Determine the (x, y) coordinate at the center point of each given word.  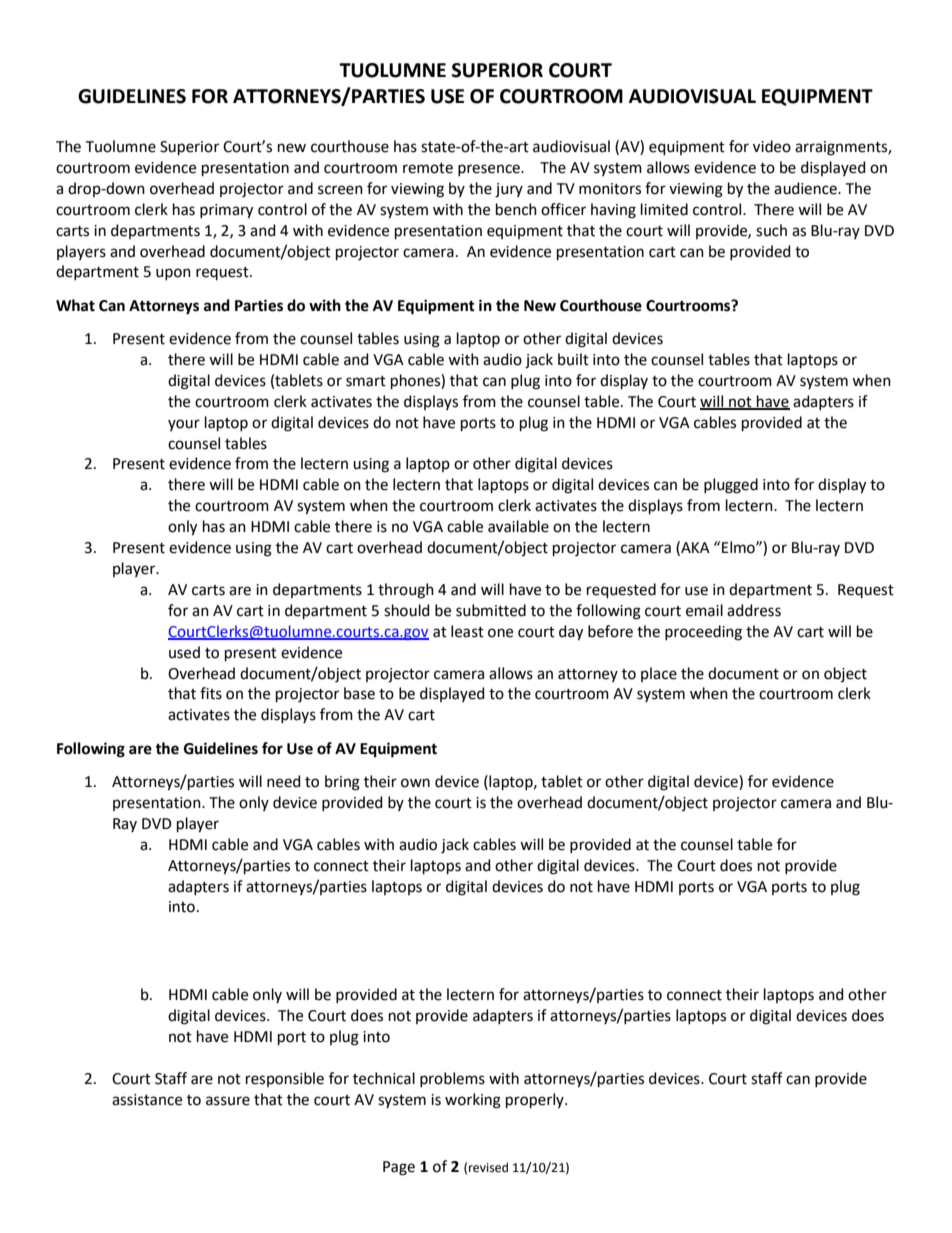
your (184, 425)
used (184, 652)
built (573, 359)
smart (366, 381)
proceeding (703, 633)
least (467, 631)
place (659, 674)
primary (226, 211)
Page (399, 1168)
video (772, 146)
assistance (147, 1100)
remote (428, 168)
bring (342, 783)
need (284, 781)
